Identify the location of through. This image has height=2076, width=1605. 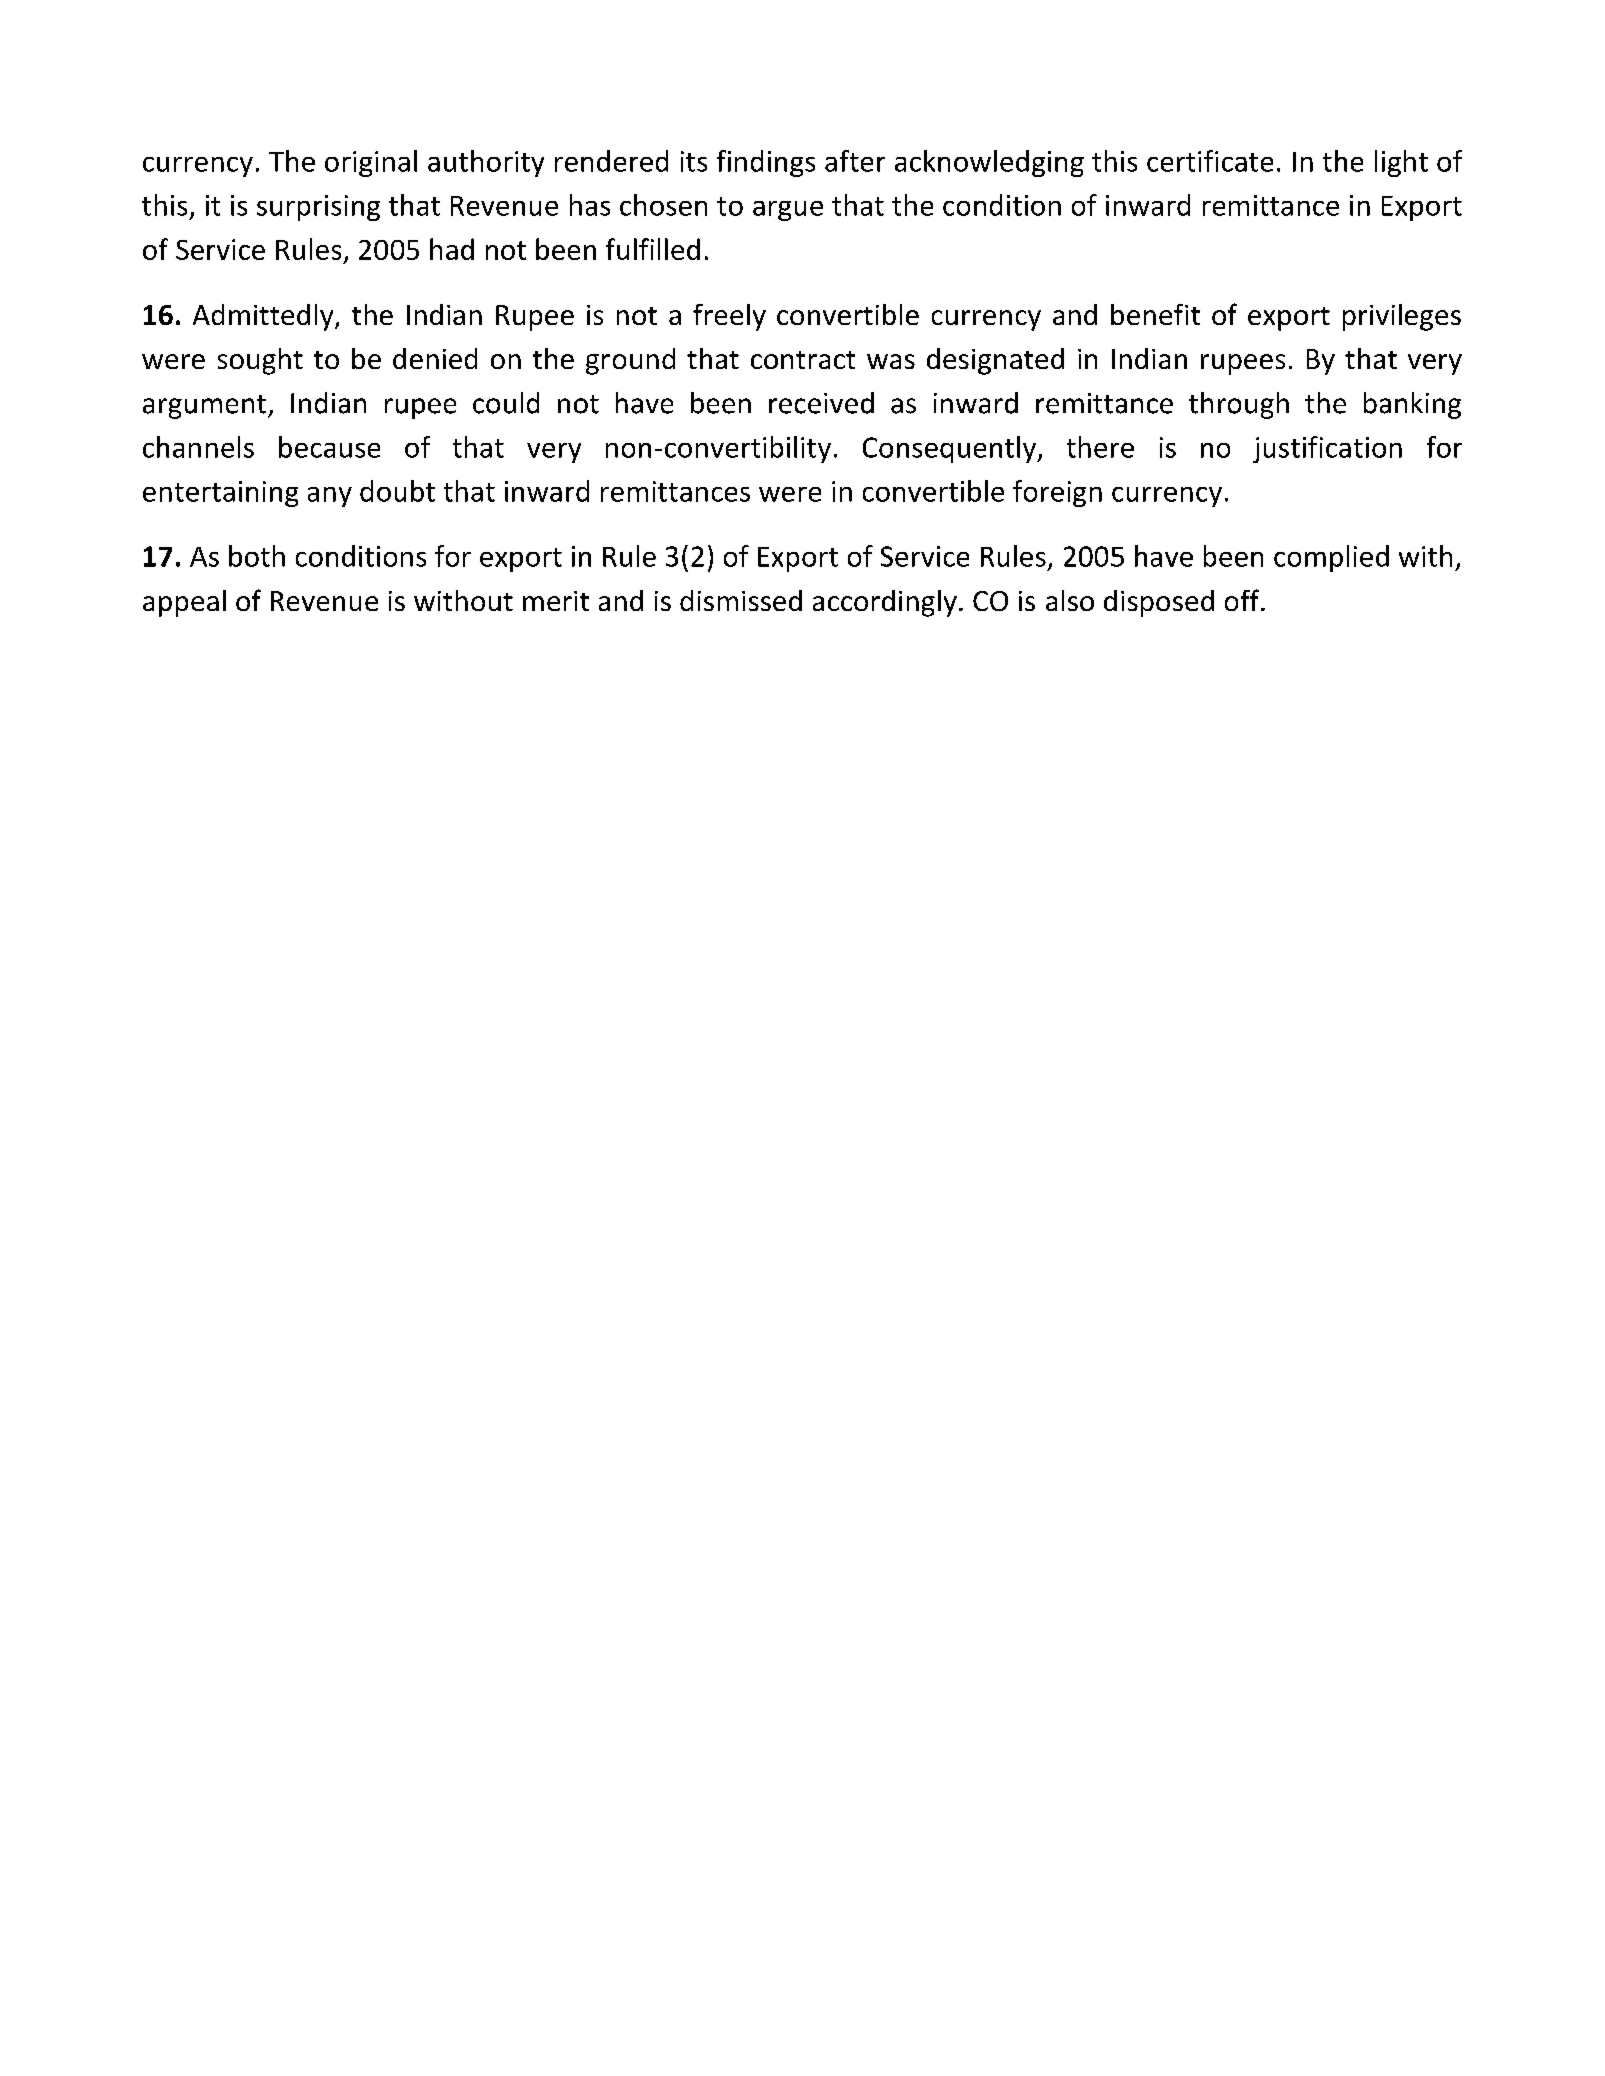
(1239, 405).
